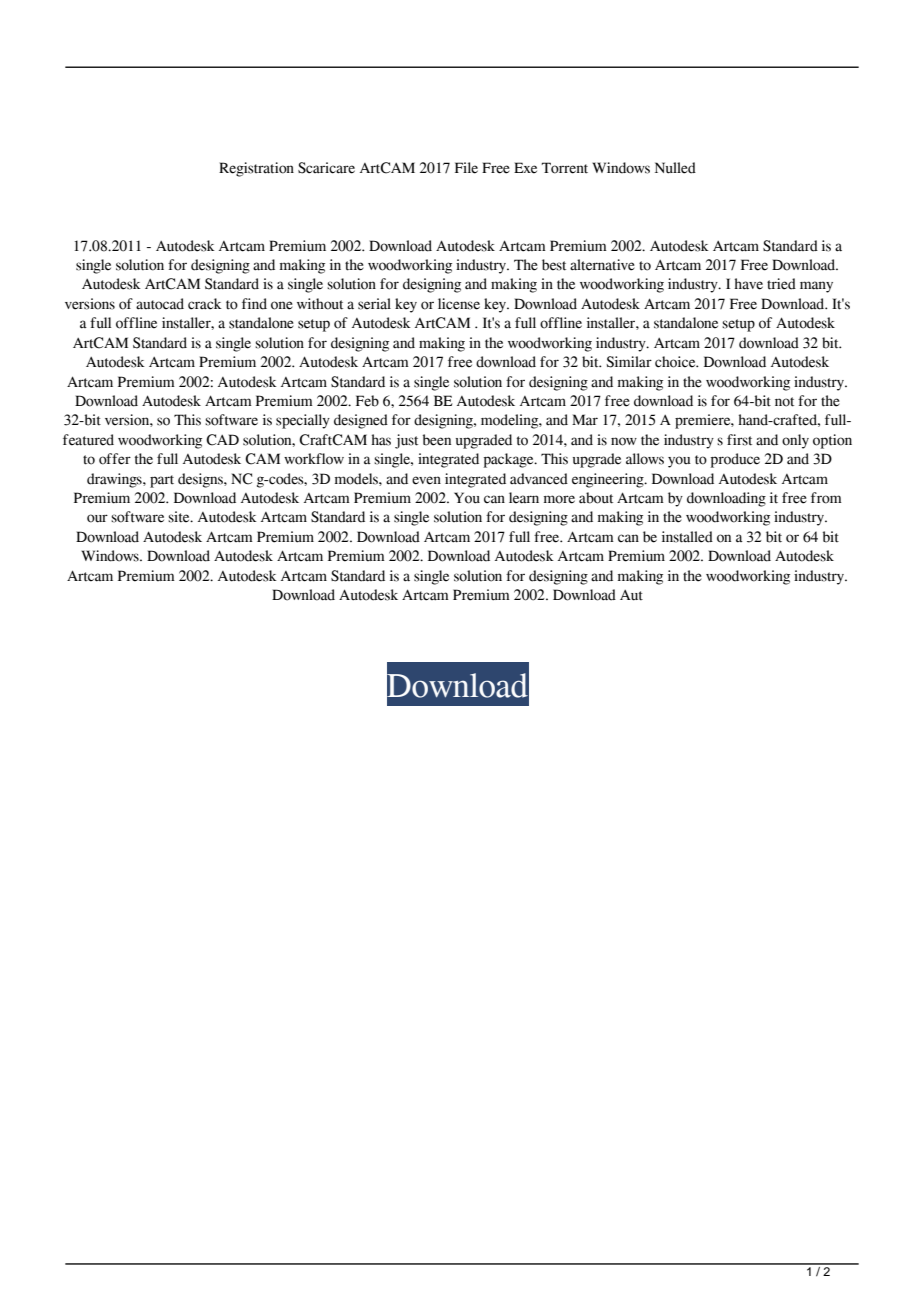 This document has height=1308, width=924. What do you see at coordinates (466, 168) in the document?
I see `File` at bounding box center [466, 168].
